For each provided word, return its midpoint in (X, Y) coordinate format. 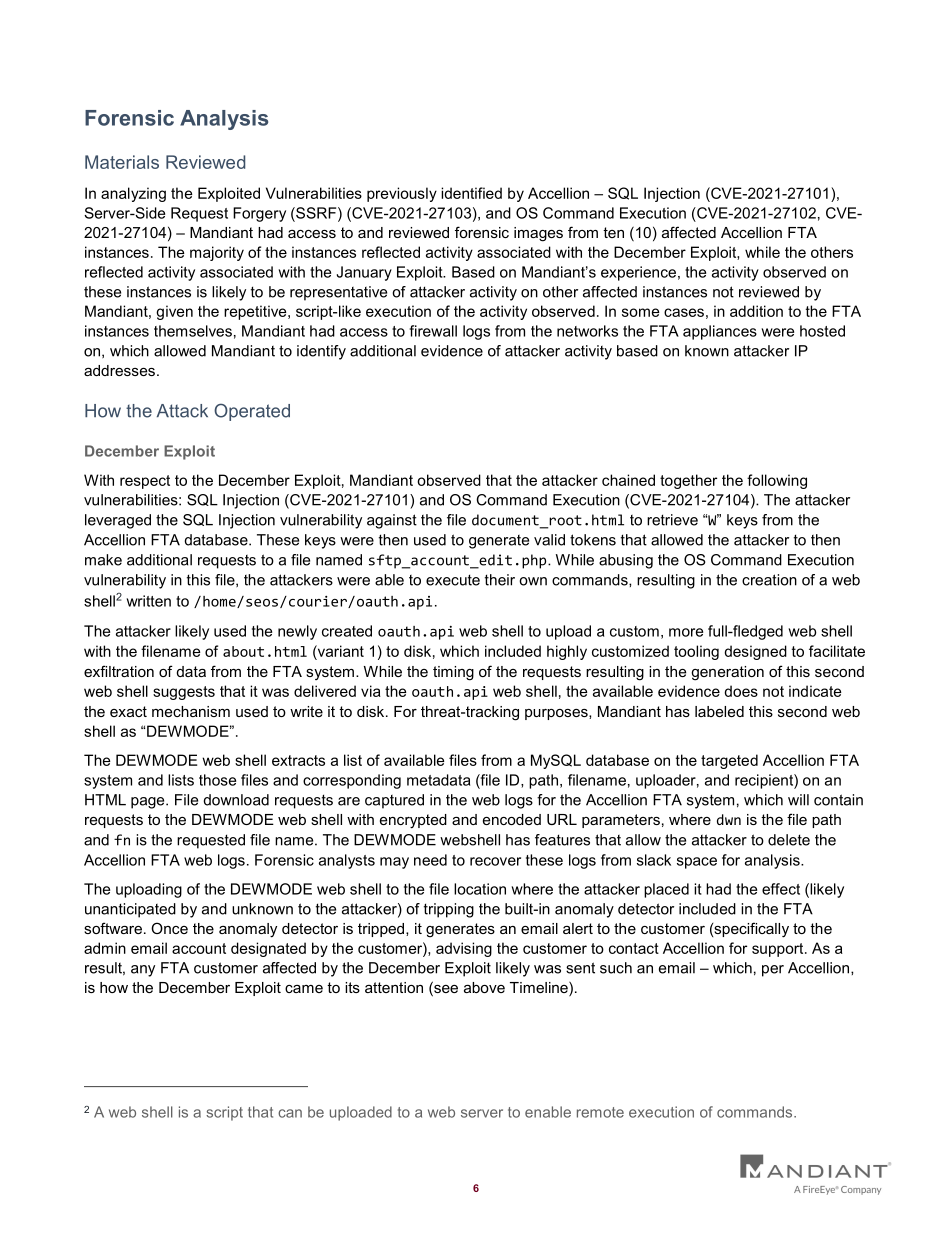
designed (755, 652)
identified (471, 193)
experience (638, 273)
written (148, 601)
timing (453, 673)
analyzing (133, 194)
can (290, 1113)
